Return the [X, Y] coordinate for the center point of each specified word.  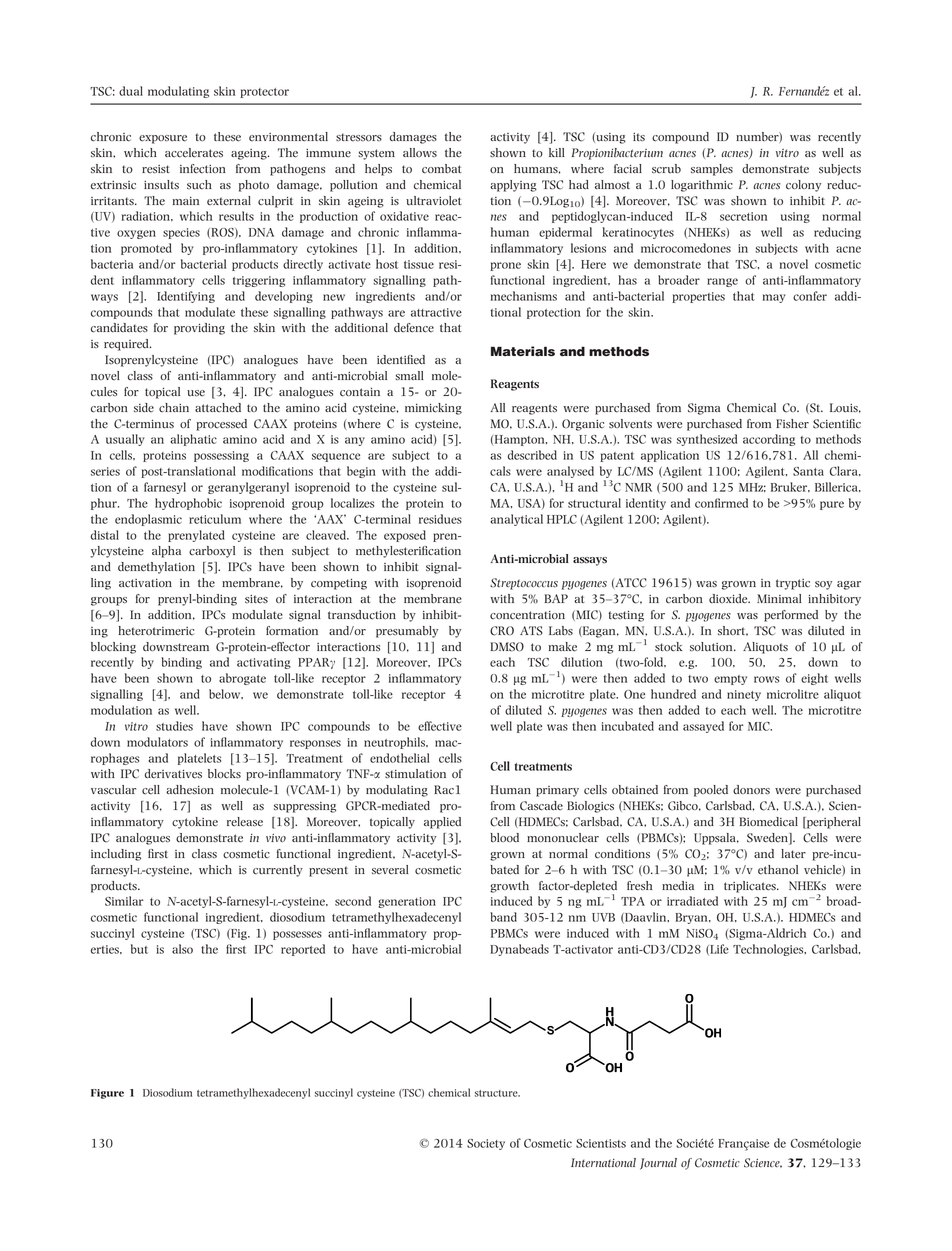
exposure [163, 139]
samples [712, 170]
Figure [107, 1094]
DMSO [507, 647]
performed [791, 616]
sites [256, 599]
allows [420, 152]
